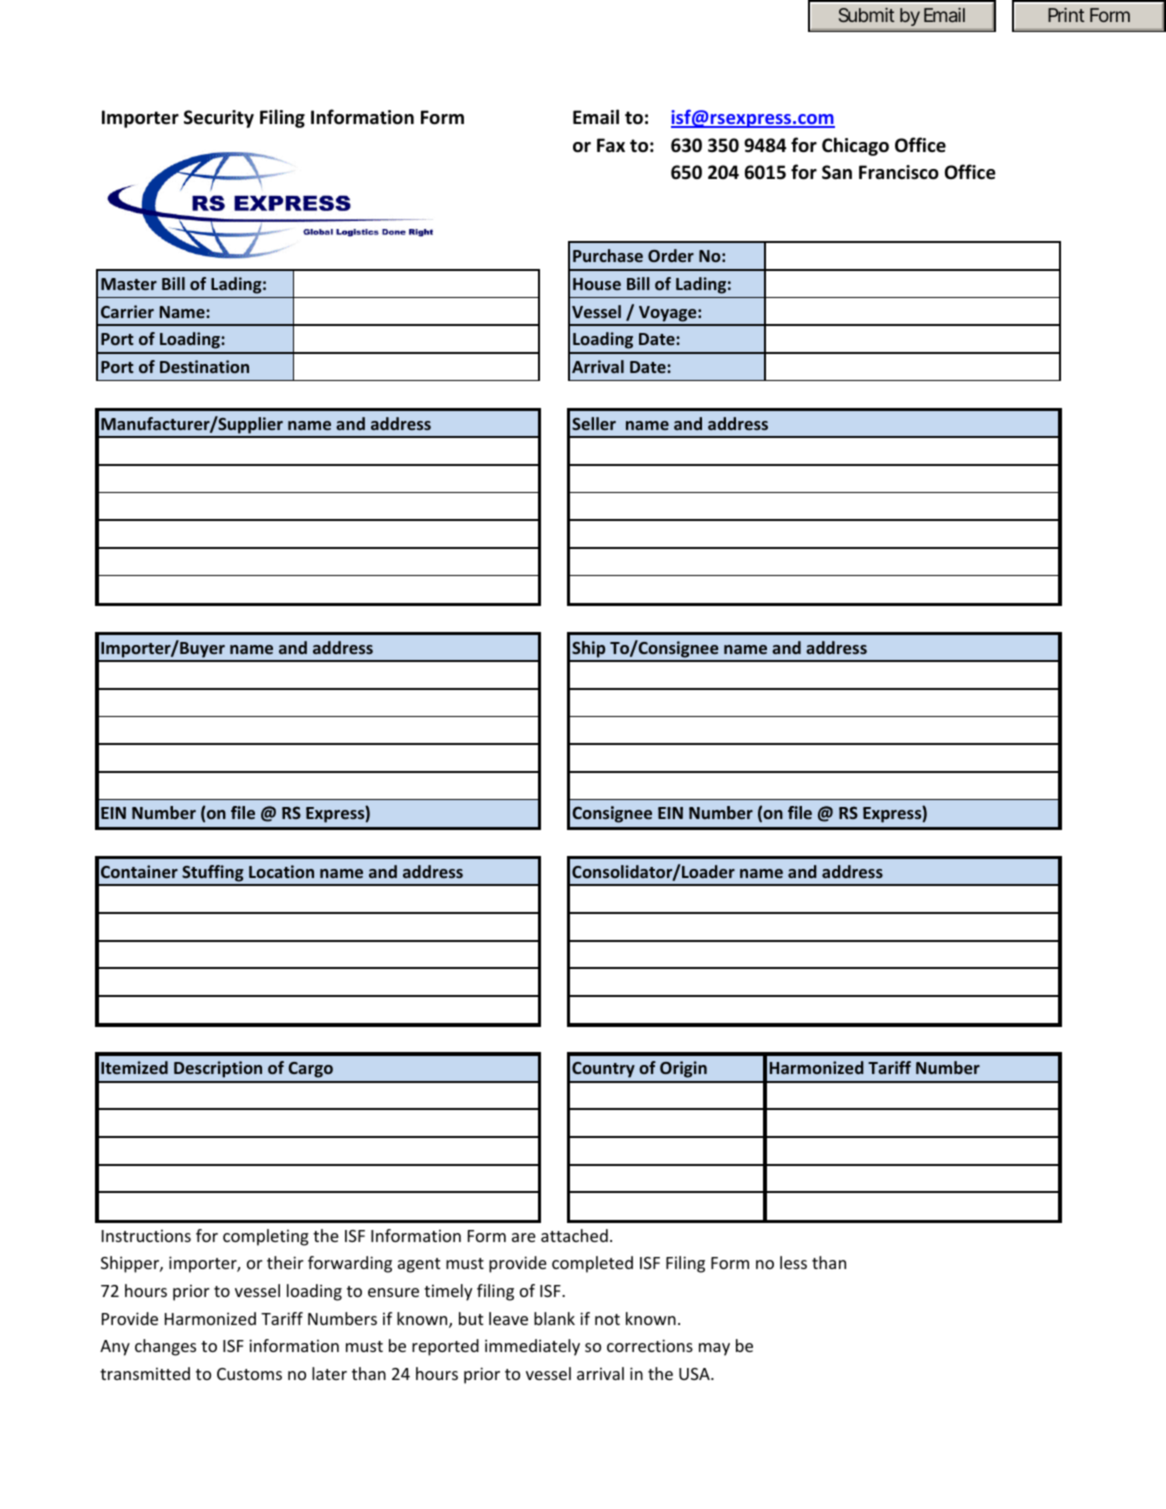  Describe the element at coordinates (219, 119) in the screenshot. I see `Security` at that location.
